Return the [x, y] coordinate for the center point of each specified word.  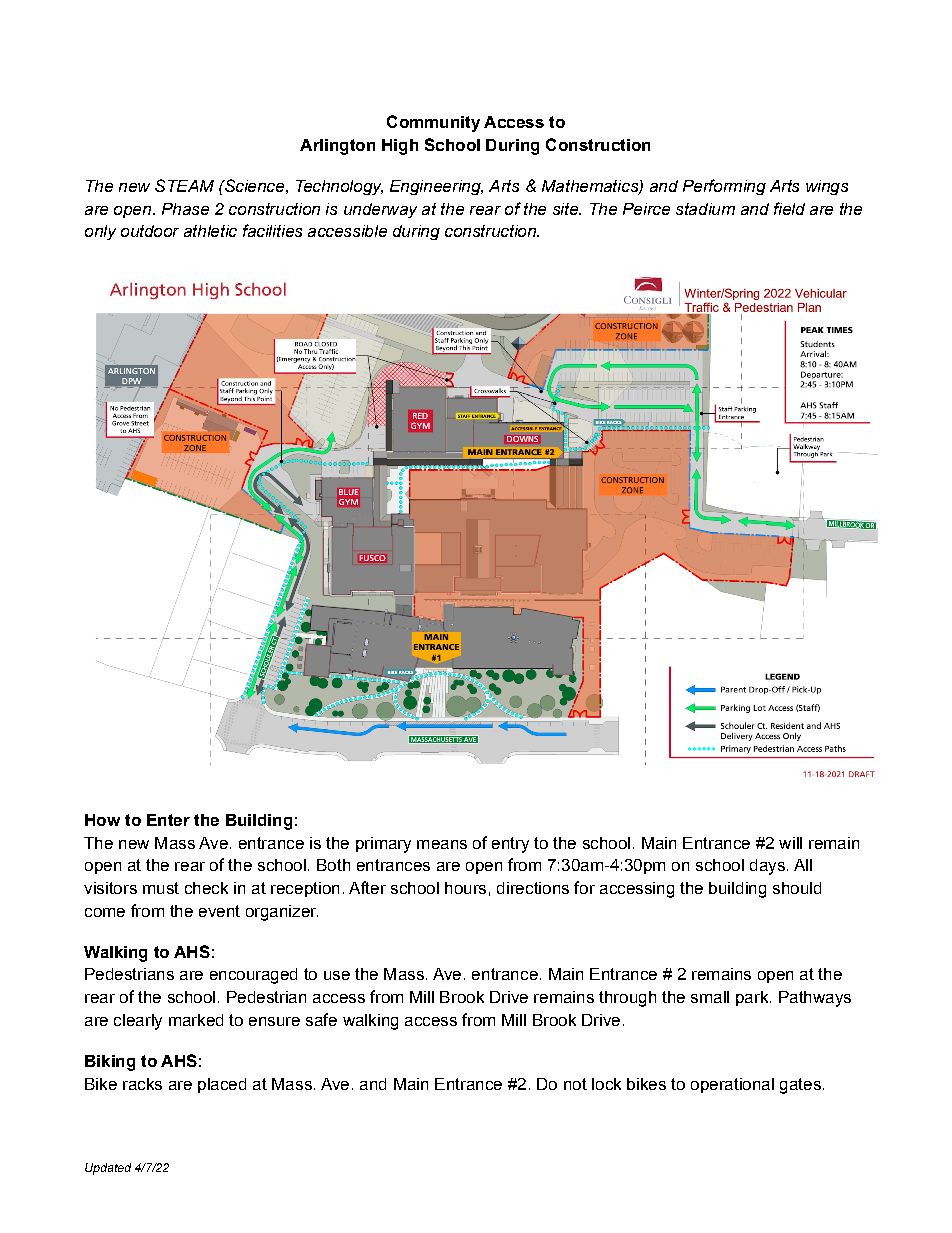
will [790, 843]
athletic [210, 231]
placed [222, 1085]
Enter [168, 820]
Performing [724, 187]
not [575, 1084]
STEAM [184, 185]
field [789, 208]
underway [380, 210]
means [442, 844]
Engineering [436, 187]
